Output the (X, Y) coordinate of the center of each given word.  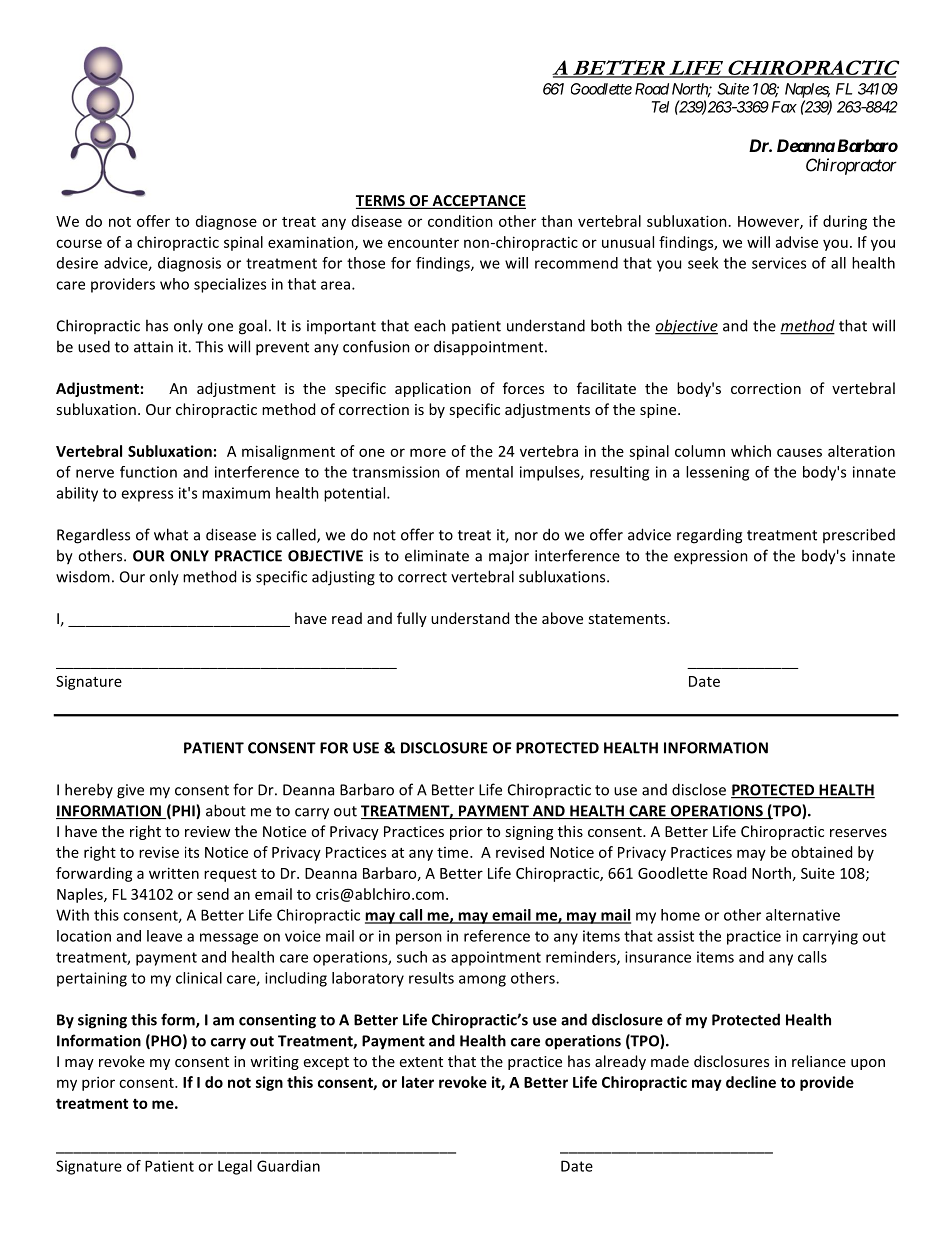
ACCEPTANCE (478, 202)
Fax (784, 107)
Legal (235, 1167)
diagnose (226, 222)
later (418, 1082)
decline (751, 1082)
